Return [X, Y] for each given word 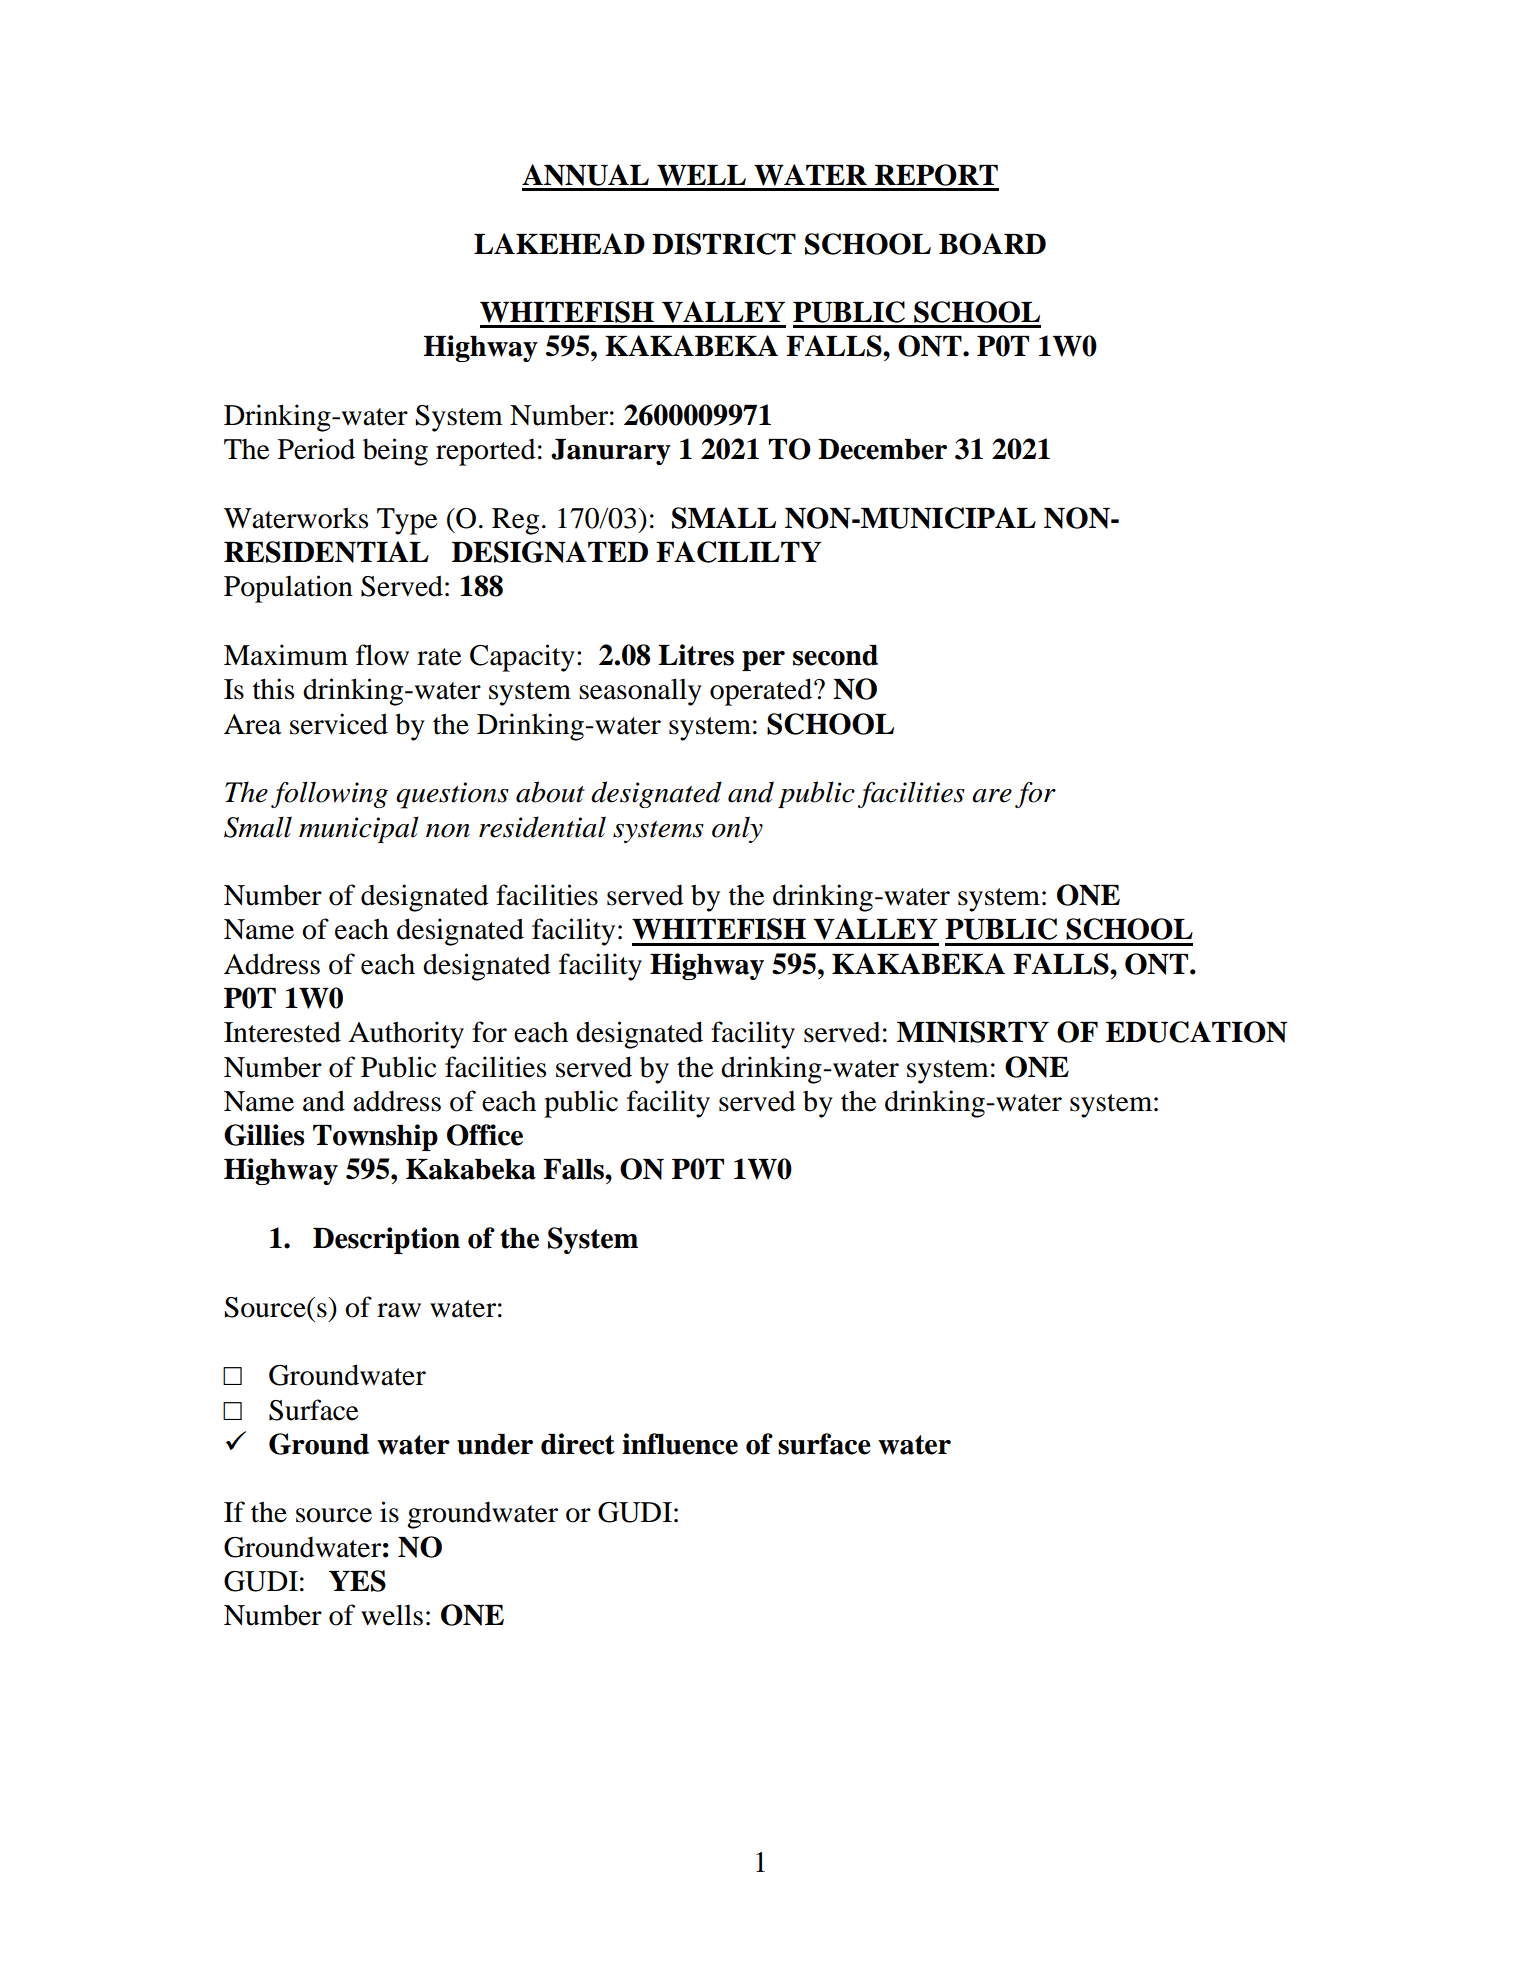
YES [357, 1581]
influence [680, 1444]
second [835, 655]
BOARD [992, 244]
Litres [696, 655]
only [737, 829]
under [495, 1444]
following [329, 794]
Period [316, 449]
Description [386, 1240]
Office [485, 1135]
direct [578, 1444]
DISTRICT [724, 244]
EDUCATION [1196, 1032]
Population [288, 589]
